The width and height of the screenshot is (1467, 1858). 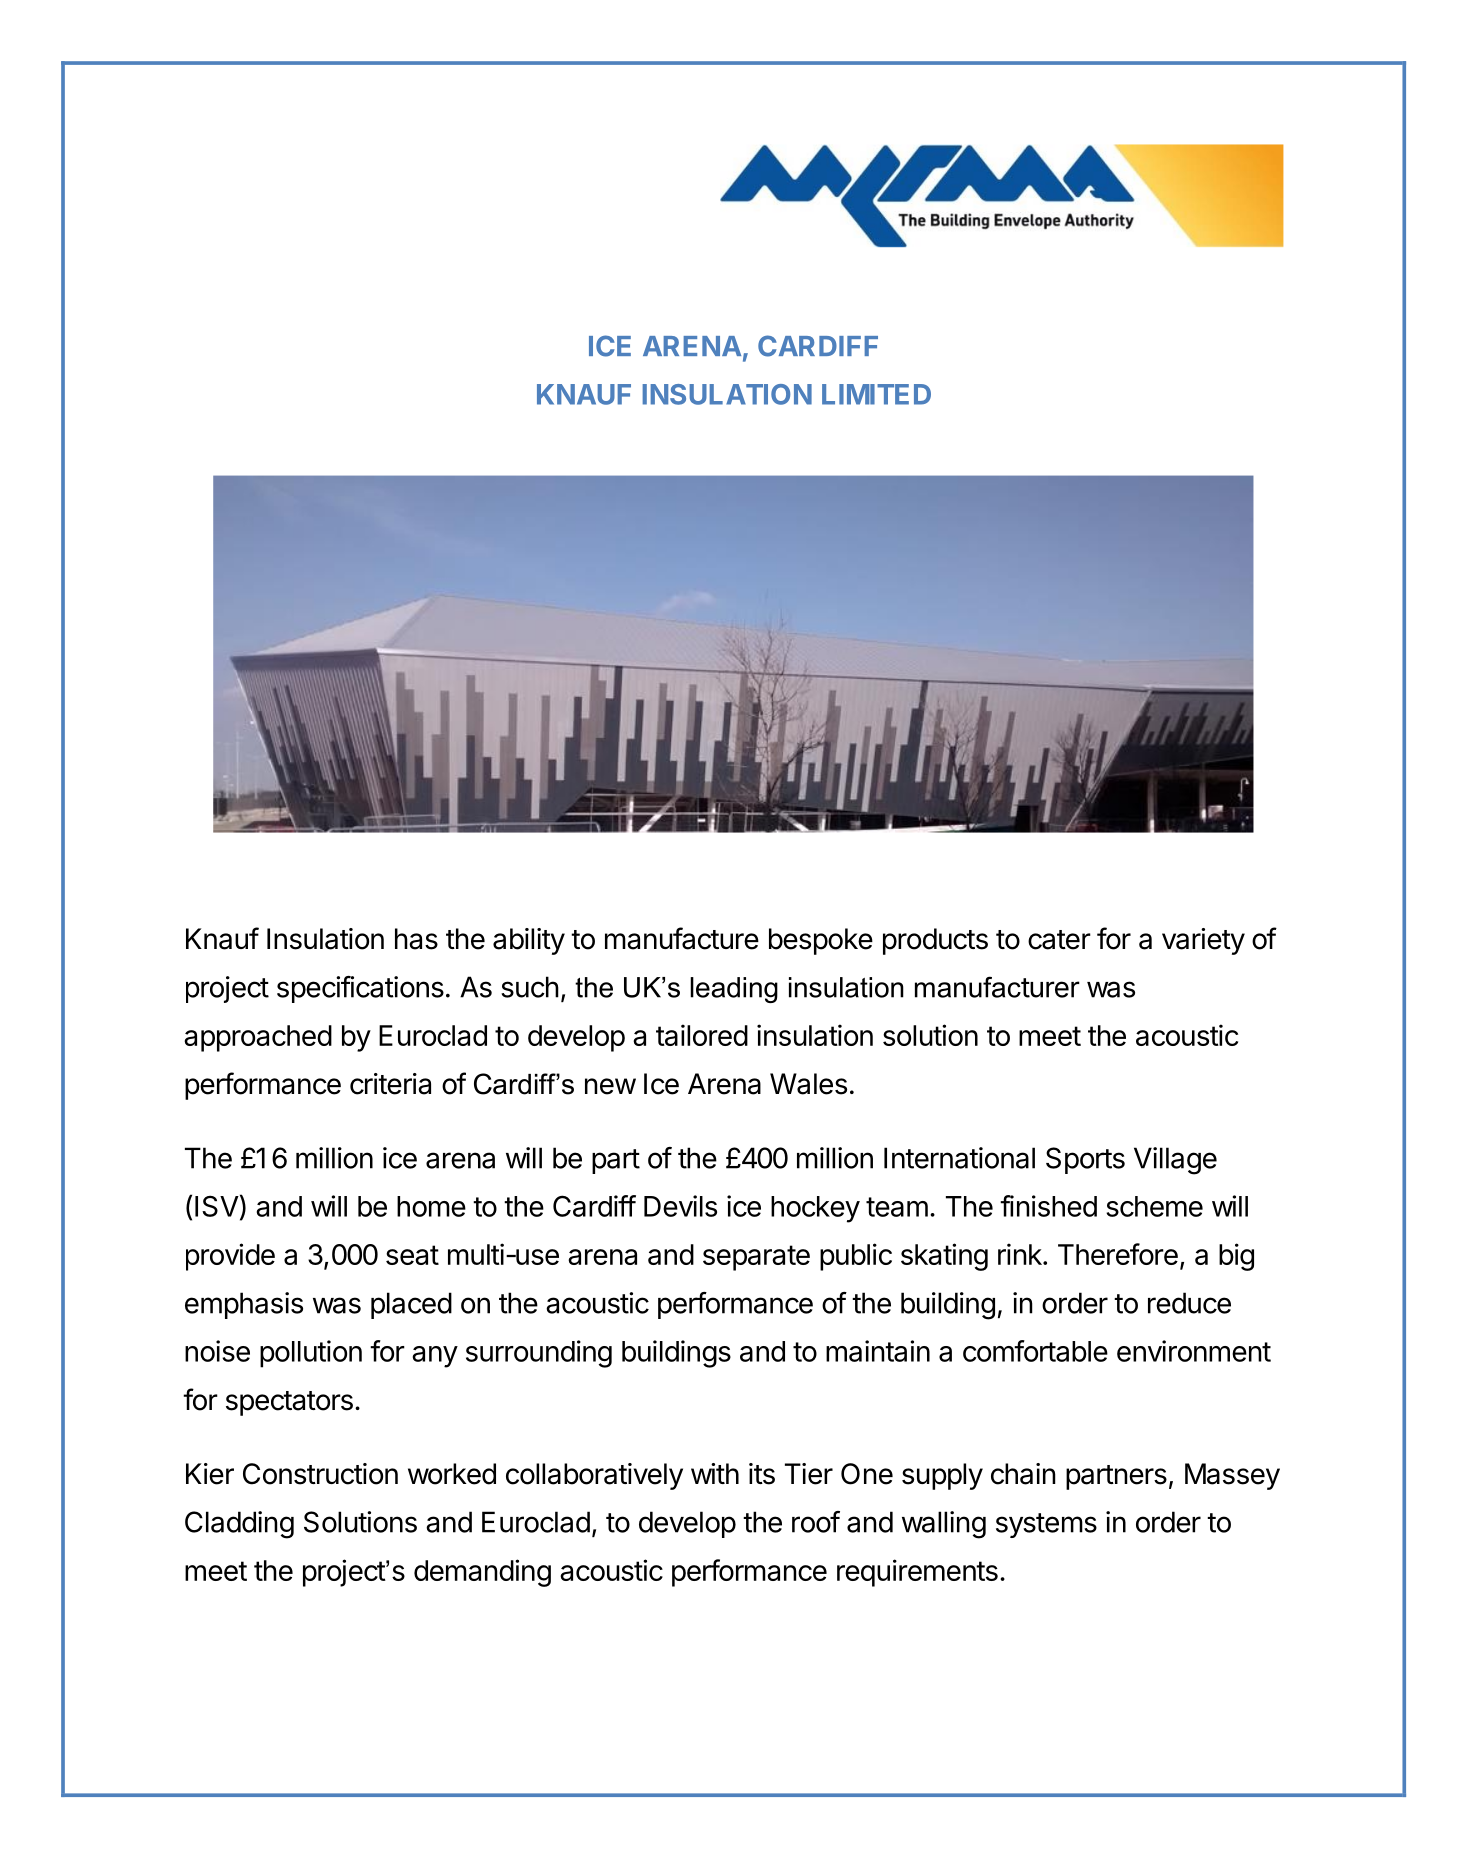 I want to click on variety, so click(x=1203, y=941).
